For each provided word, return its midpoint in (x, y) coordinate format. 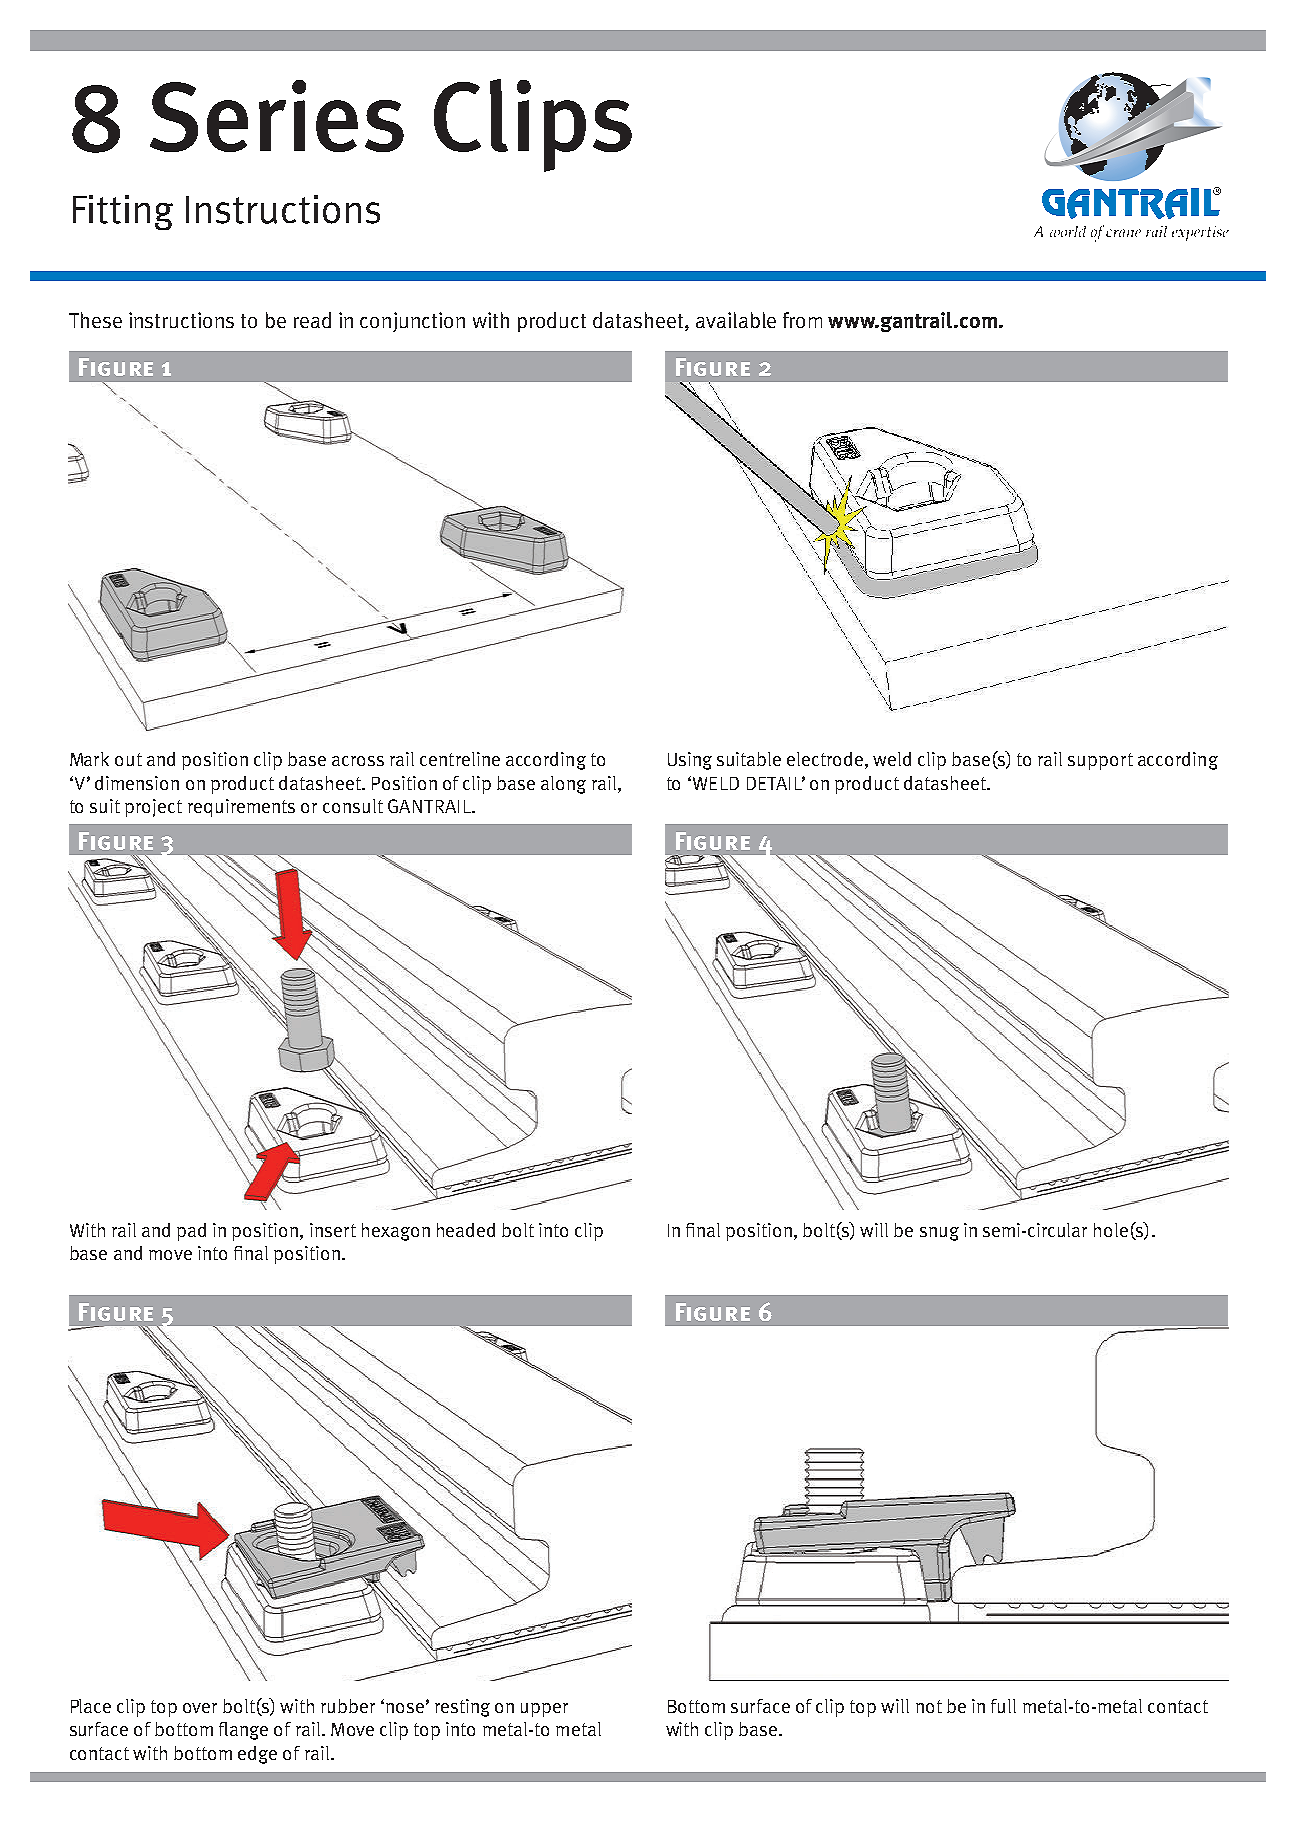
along (563, 785)
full (1003, 1706)
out (128, 759)
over (200, 1708)
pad (191, 1232)
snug (939, 1234)
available (736, 320)
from (802, 320)
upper (544, 1710)
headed (466, 1230)
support (1100, 761)
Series (277, 116)
